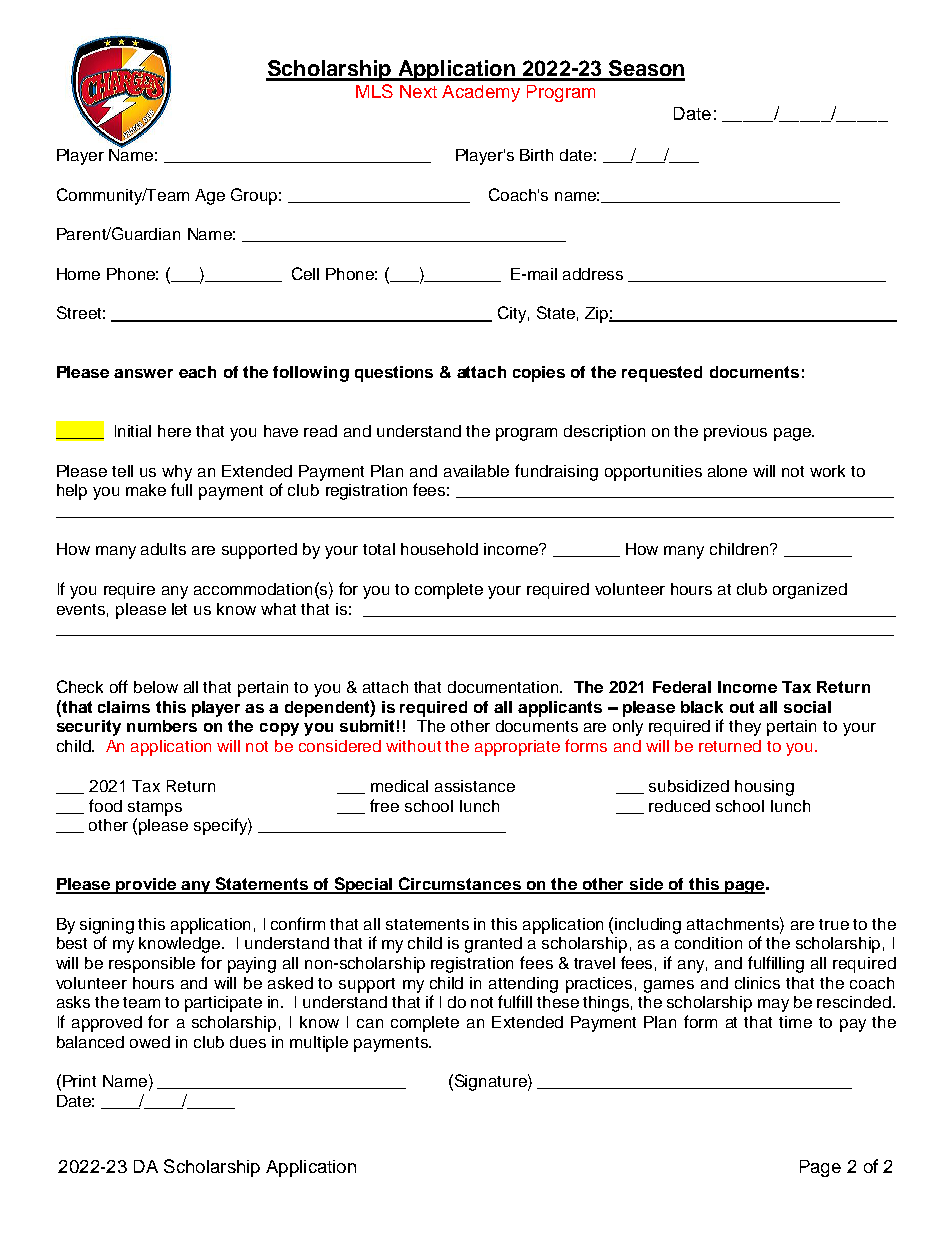  I want to click on they, so click(745, 728).
